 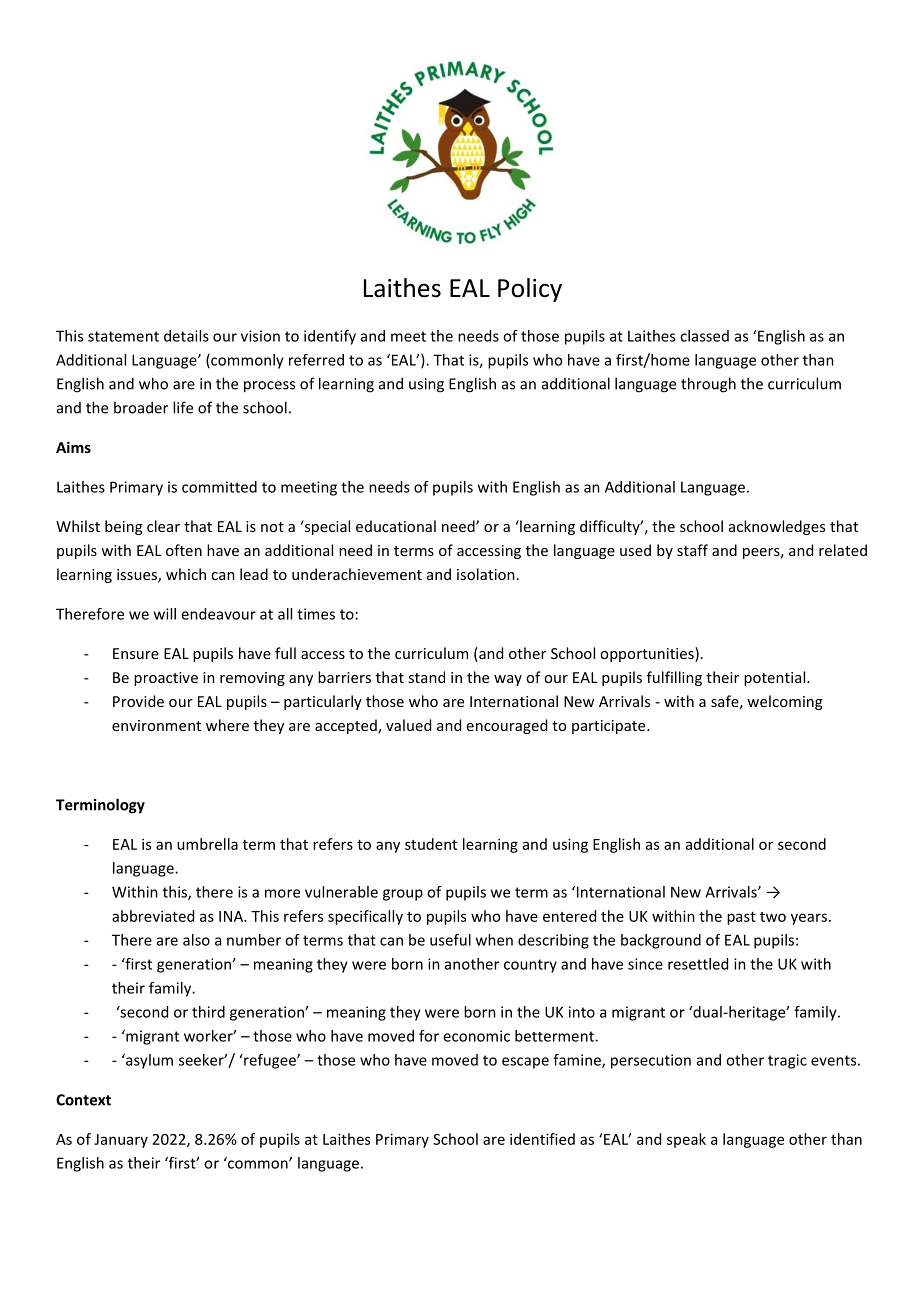 What do you see at coordinates (396, 526) in the image?
I see `educational` at bounding box center [396, 526].
